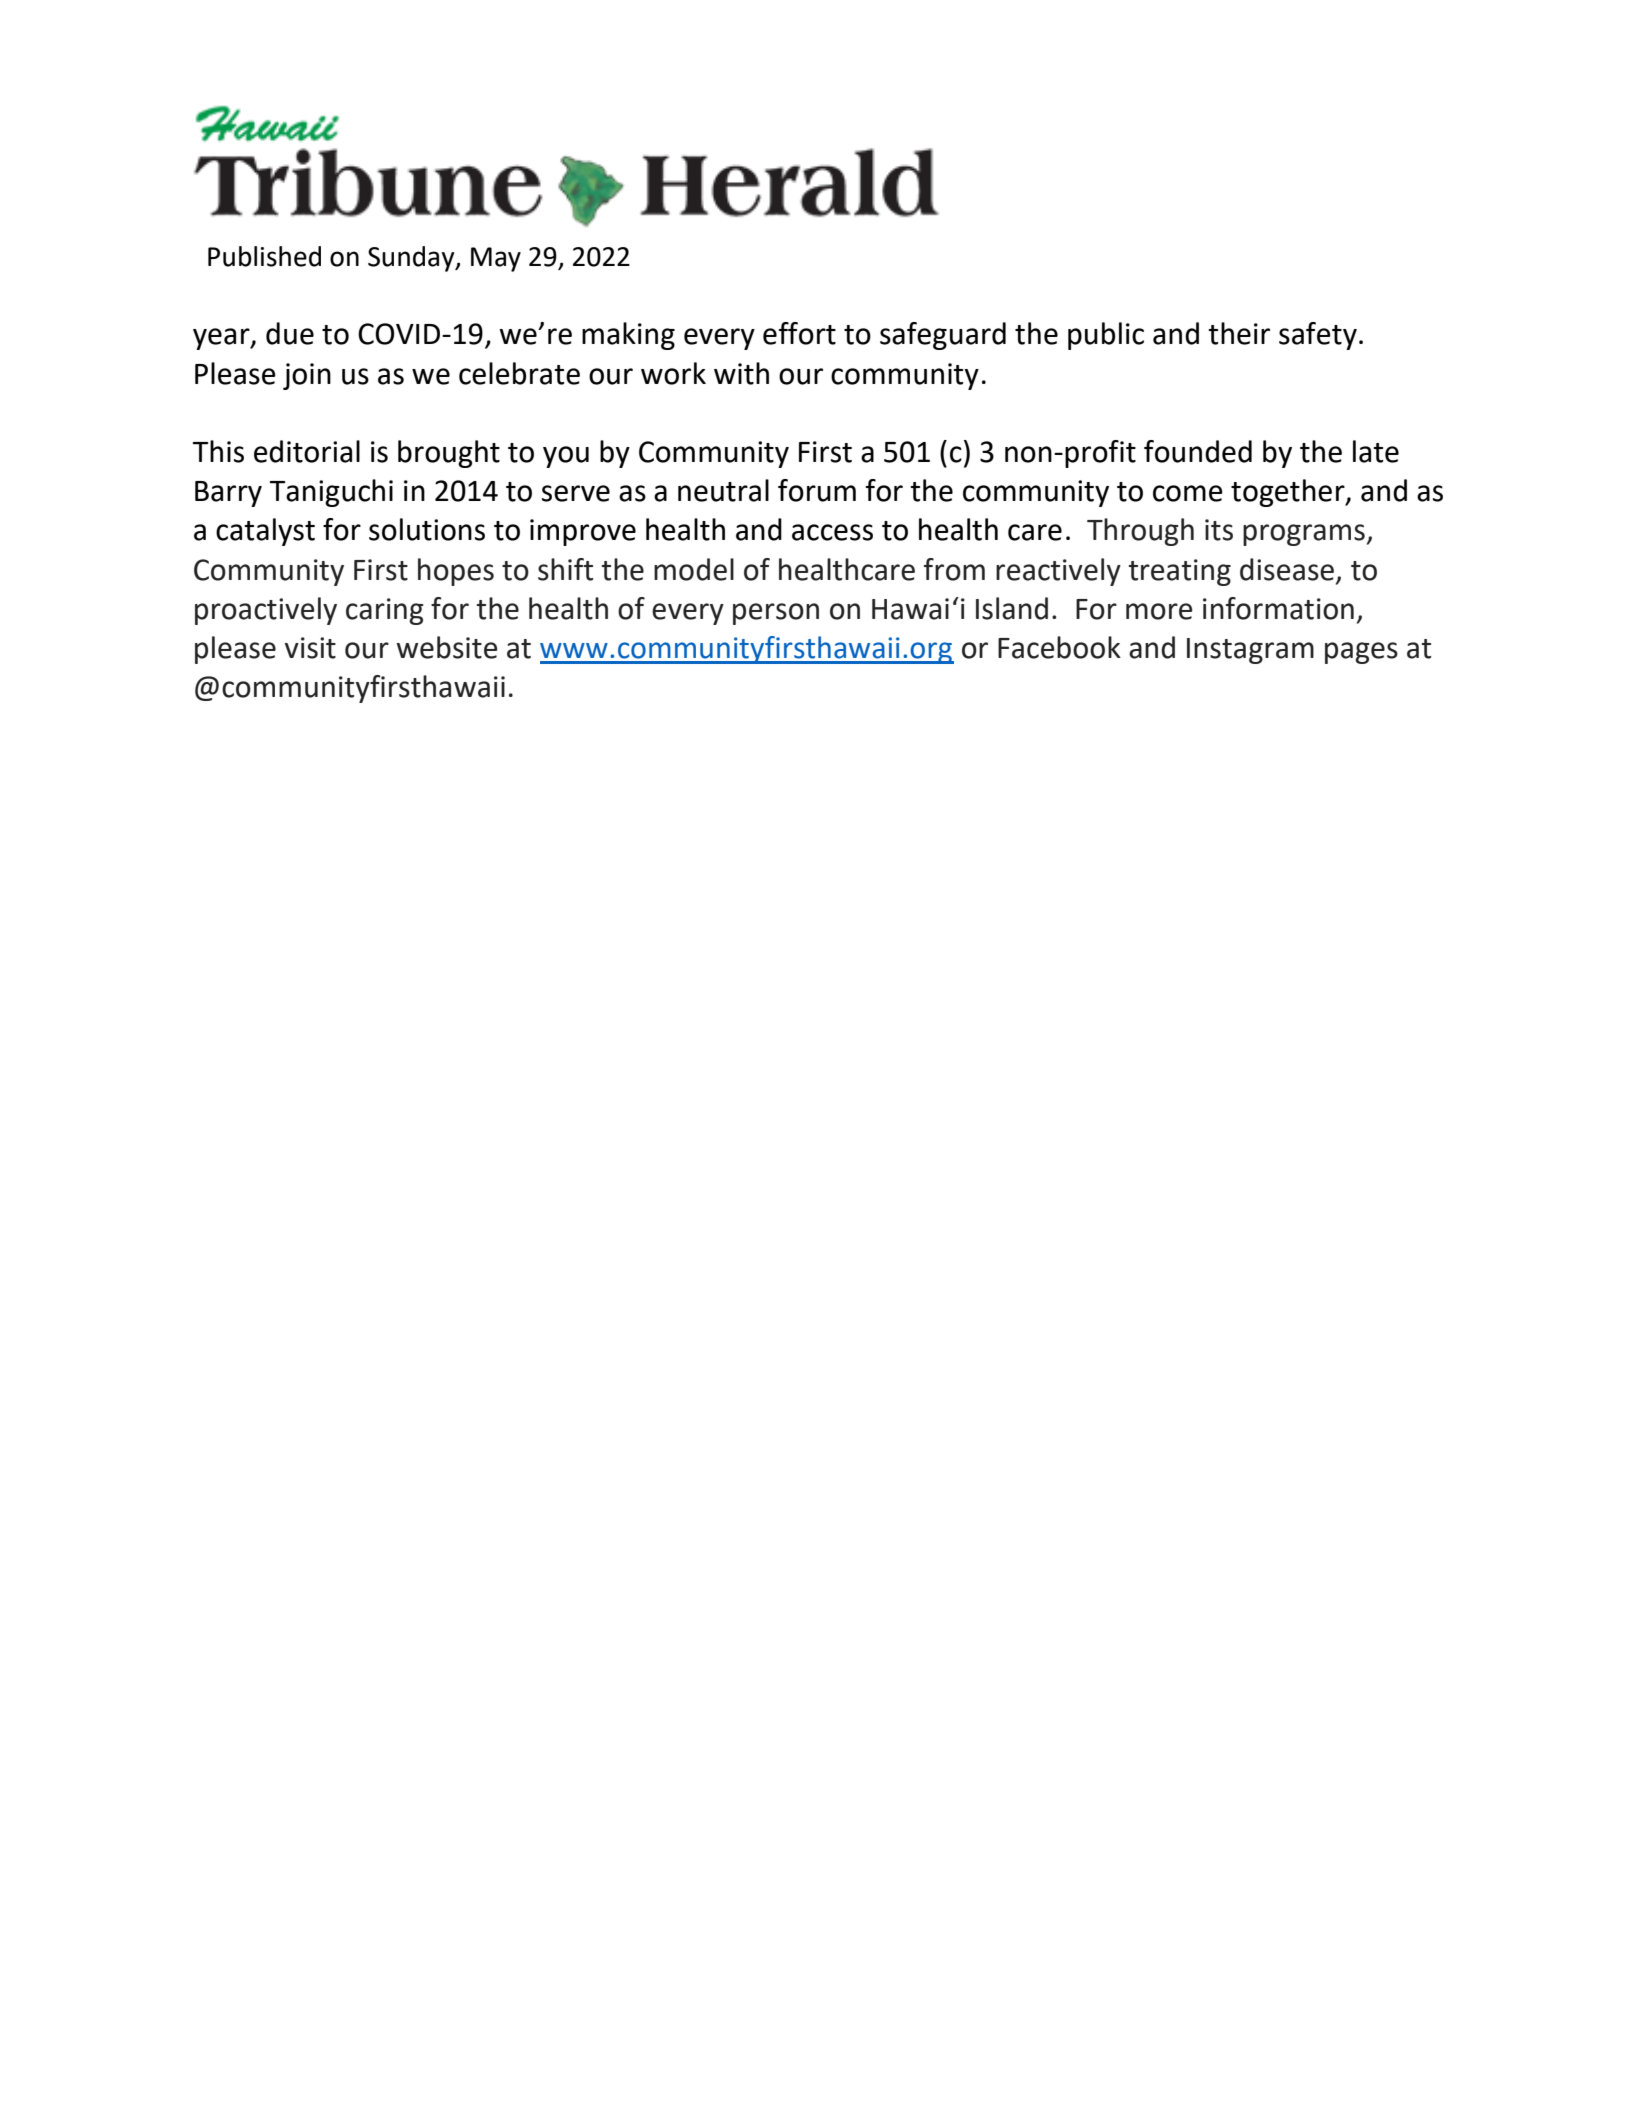 The height and width of the page is (2120, 1638). Describe the element at coordinates (817, 490) in the page. I see `forum` at that location.
